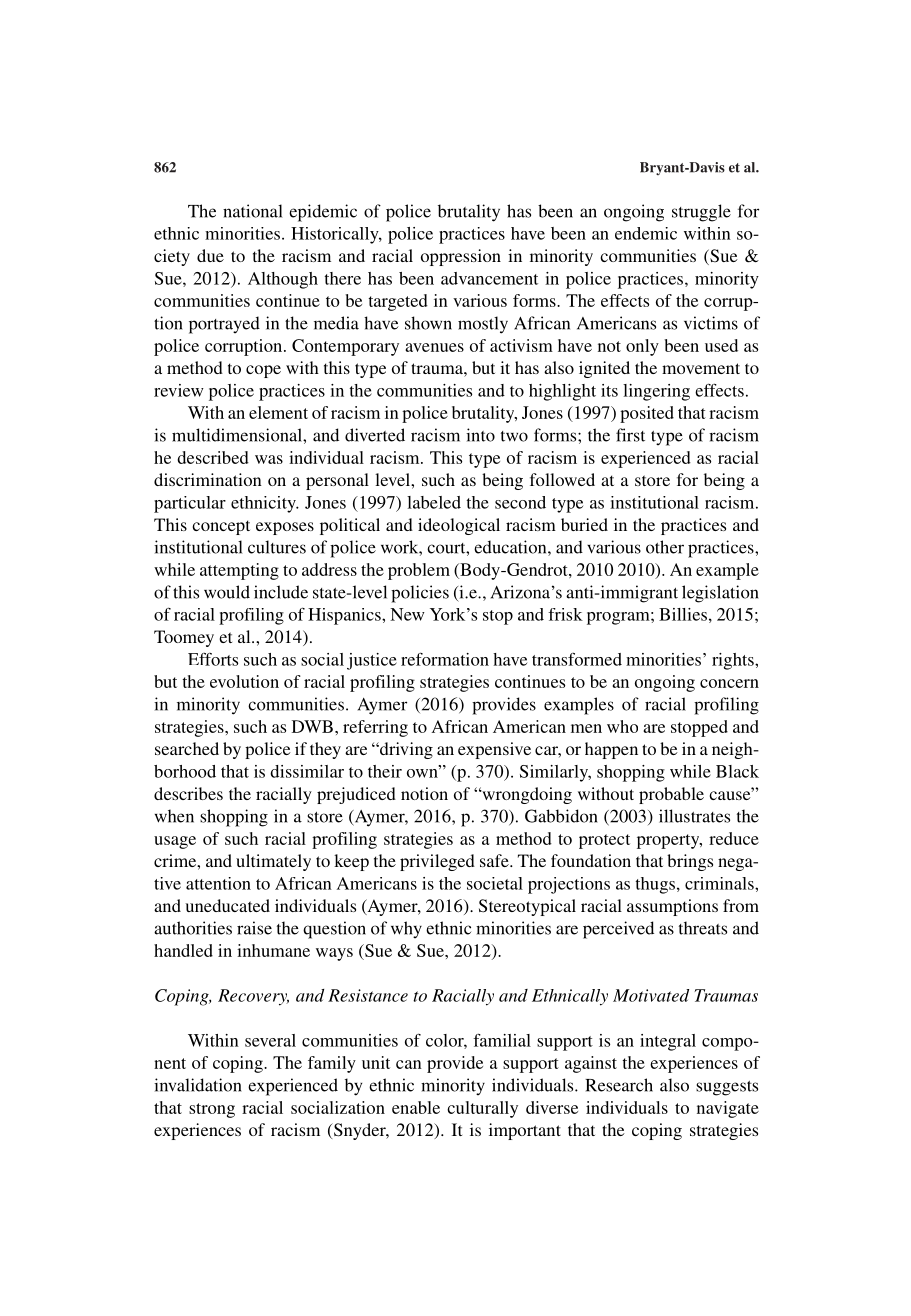  What do you see at coordinates (461, 257) in the image?
I see `oppression` at bounding box center [461, 257].
